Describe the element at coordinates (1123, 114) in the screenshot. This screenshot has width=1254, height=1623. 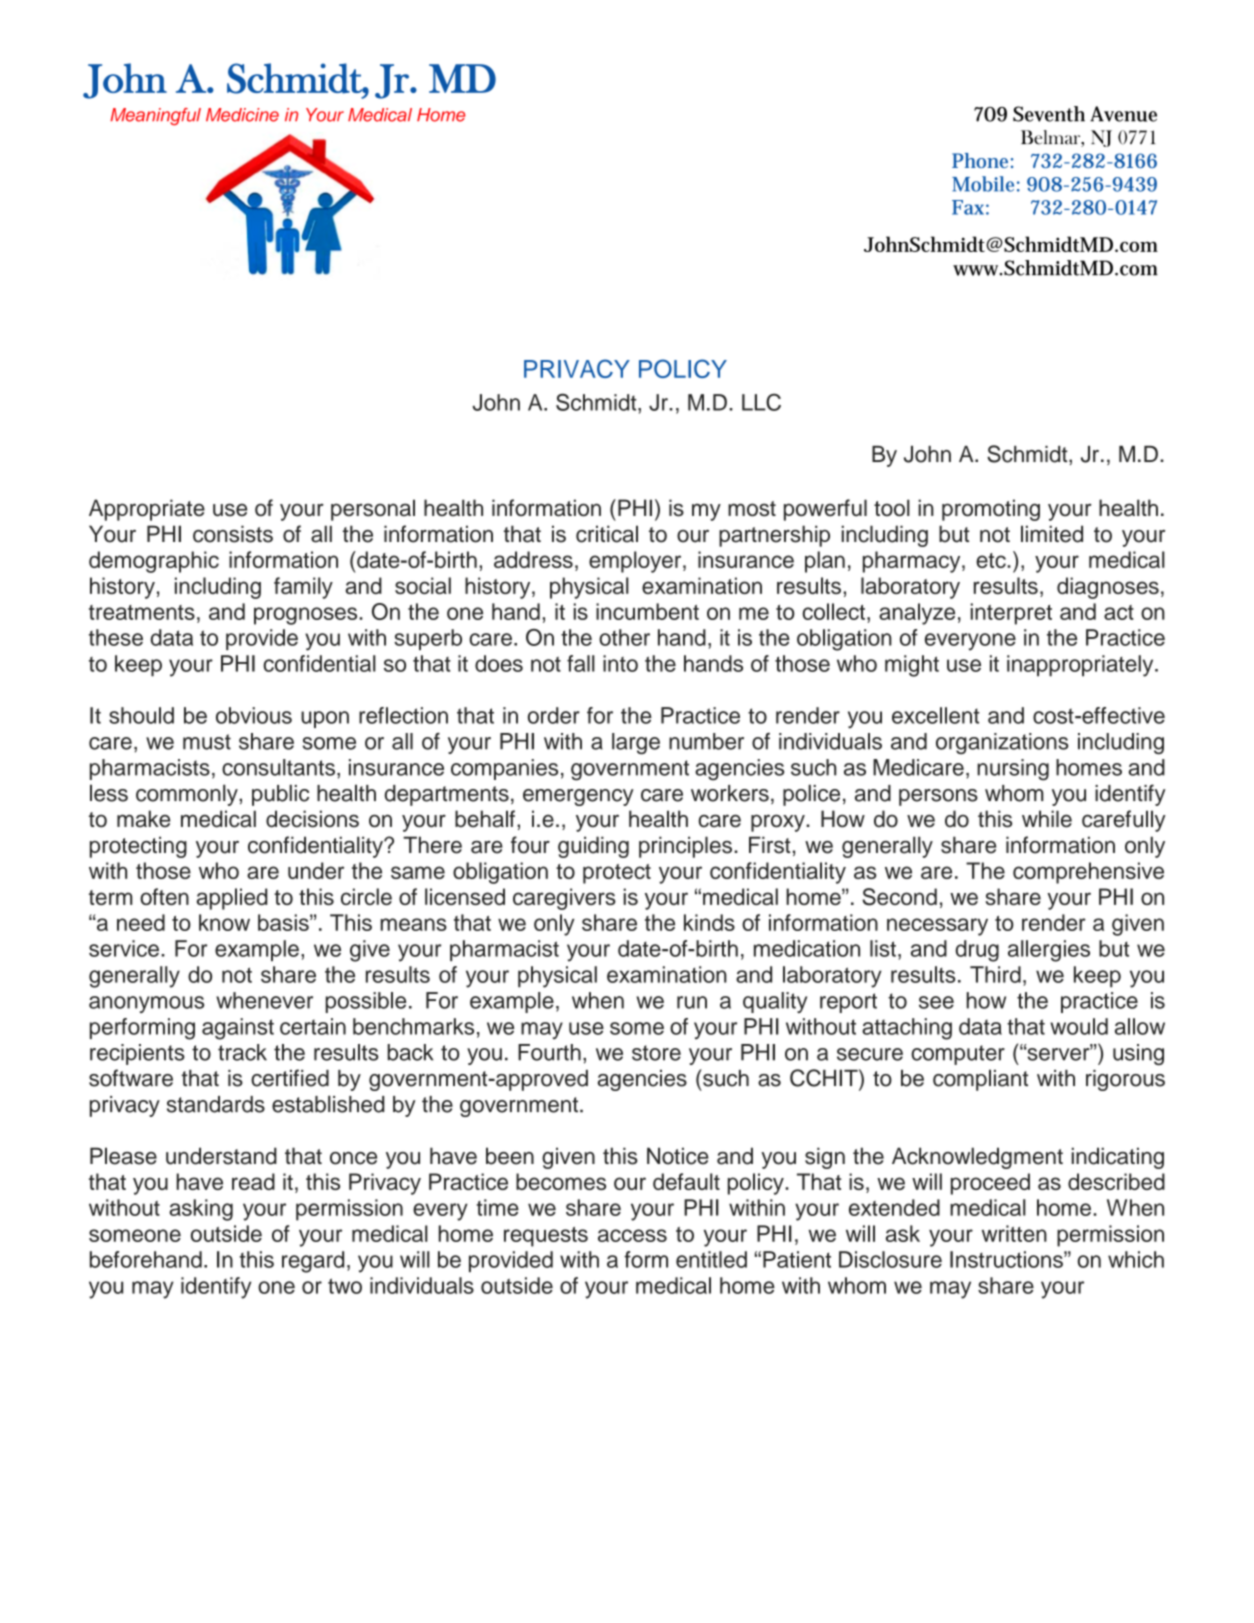
I see `Avenue` at that location.
